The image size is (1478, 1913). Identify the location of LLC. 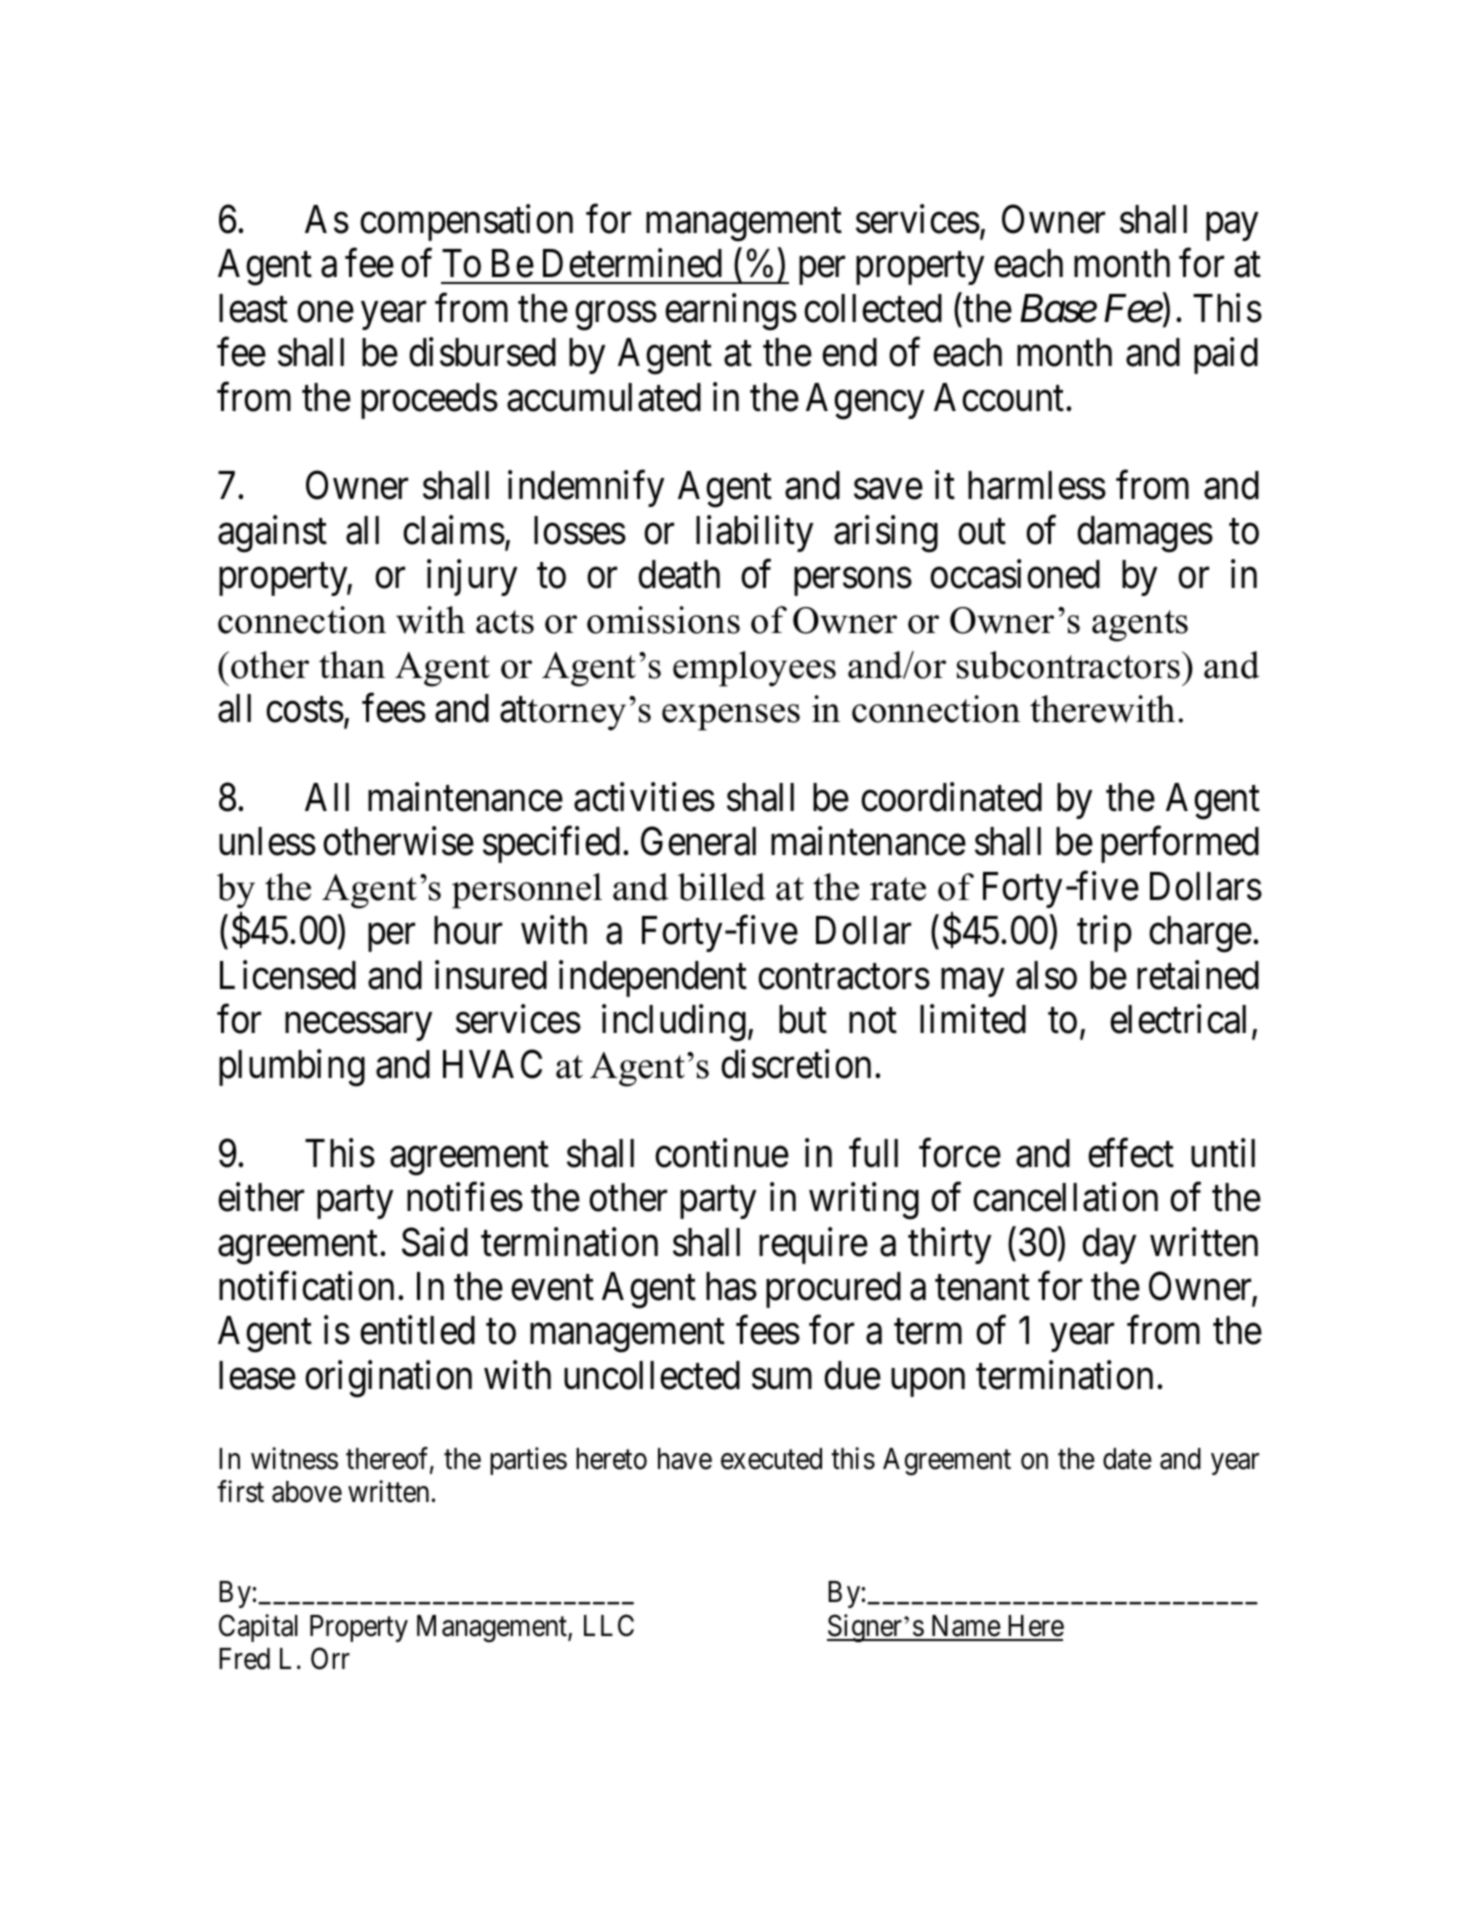
(609, 1625).
